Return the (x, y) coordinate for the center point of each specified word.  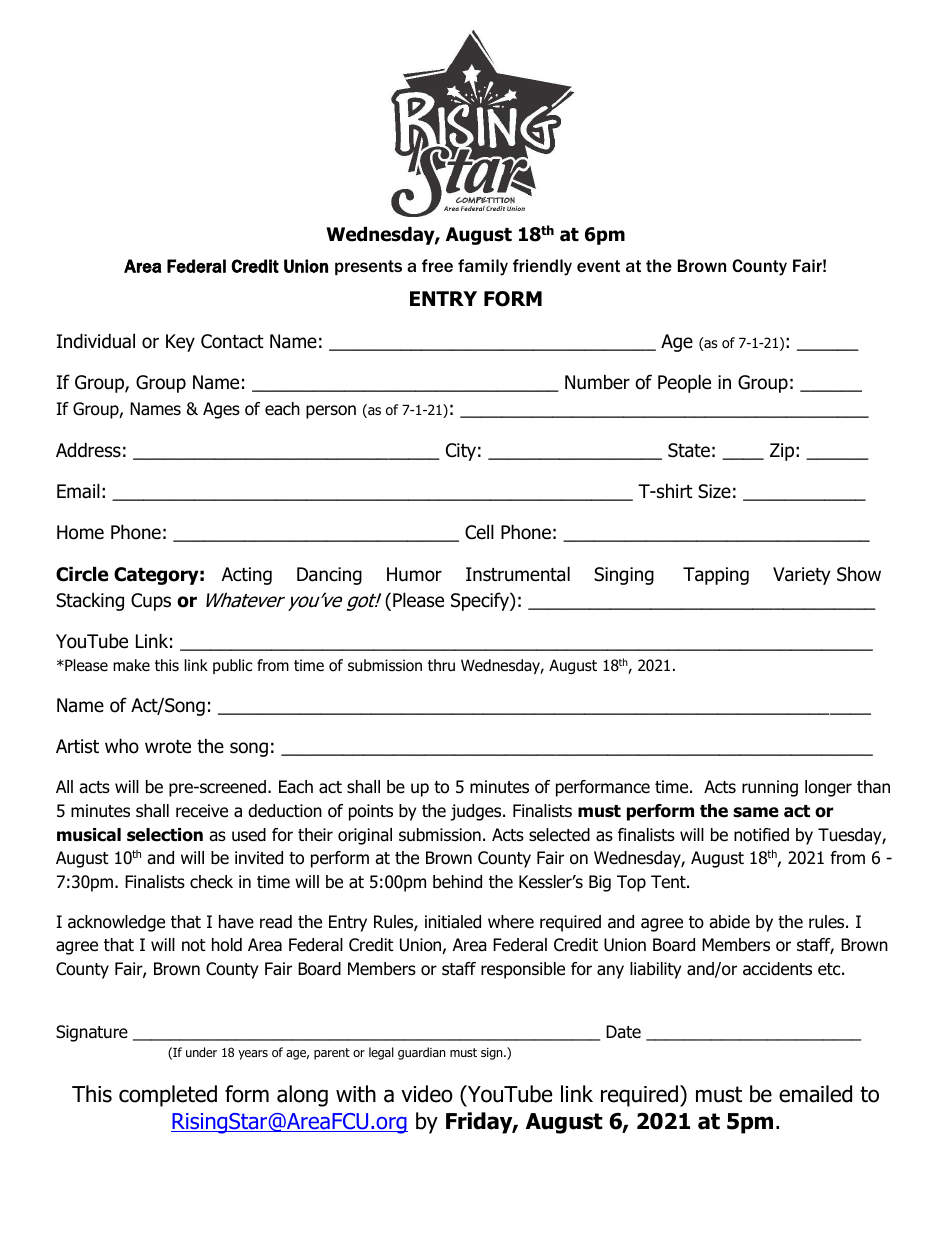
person (331, 412)
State (689, 450)
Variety (802, 576)
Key (180, 343)
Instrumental (518, 574)
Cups (151, 602)
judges (477, 812)
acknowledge (116, 923)
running (770, 788)
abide (729, 922)
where (511, 922)
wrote (168, 747)
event (598, 266)
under (201, 1052)
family (483, 267)
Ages (221, 410)
